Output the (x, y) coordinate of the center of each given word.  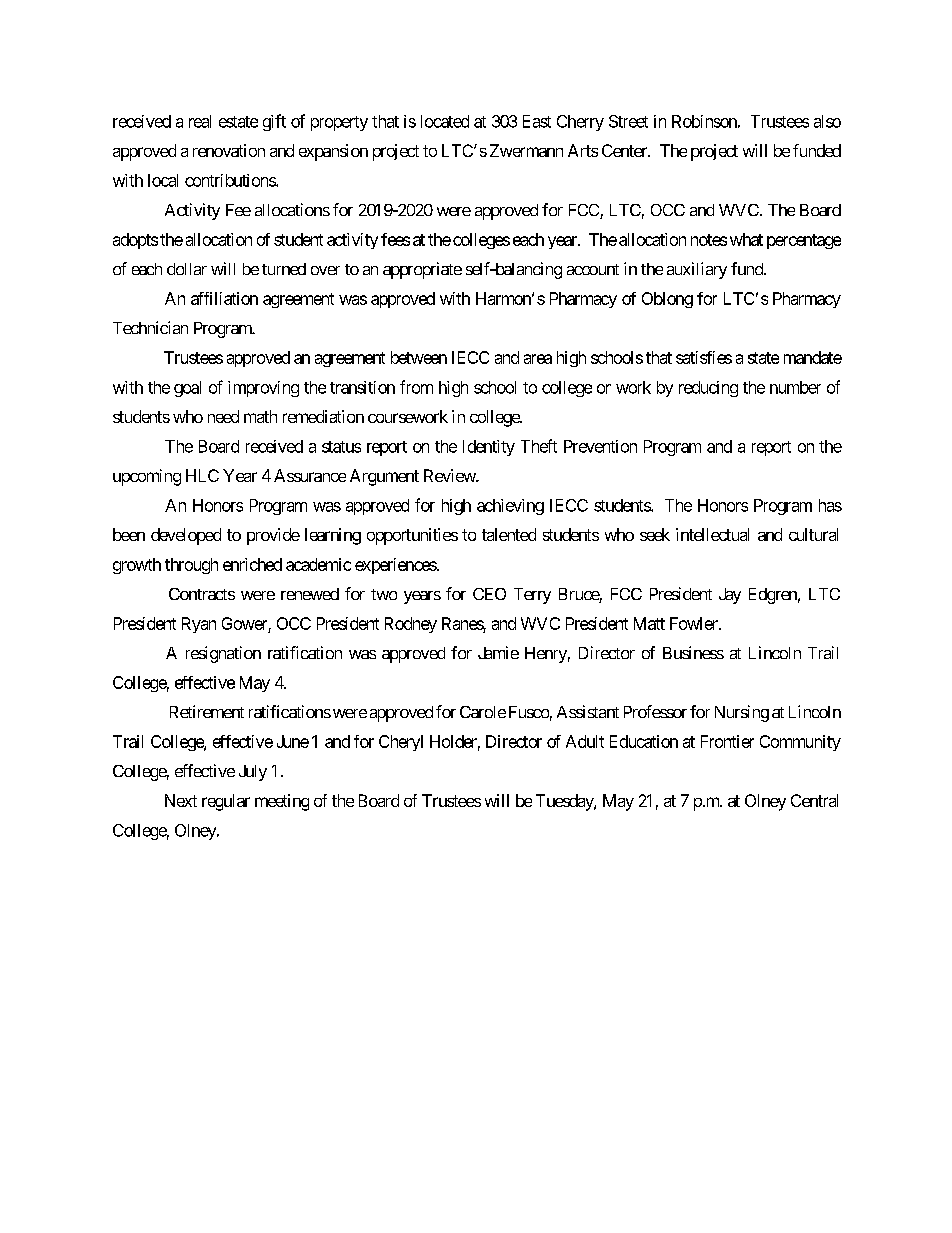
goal (187, 389)
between (419, 357)
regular (226, 802)
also (827, 121)
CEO (489, 594)
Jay (730, 596)
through (191, 566)
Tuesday (565, 802)
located (445, 121)
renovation (229, 150)
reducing (708, 389)
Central (814, 800)
